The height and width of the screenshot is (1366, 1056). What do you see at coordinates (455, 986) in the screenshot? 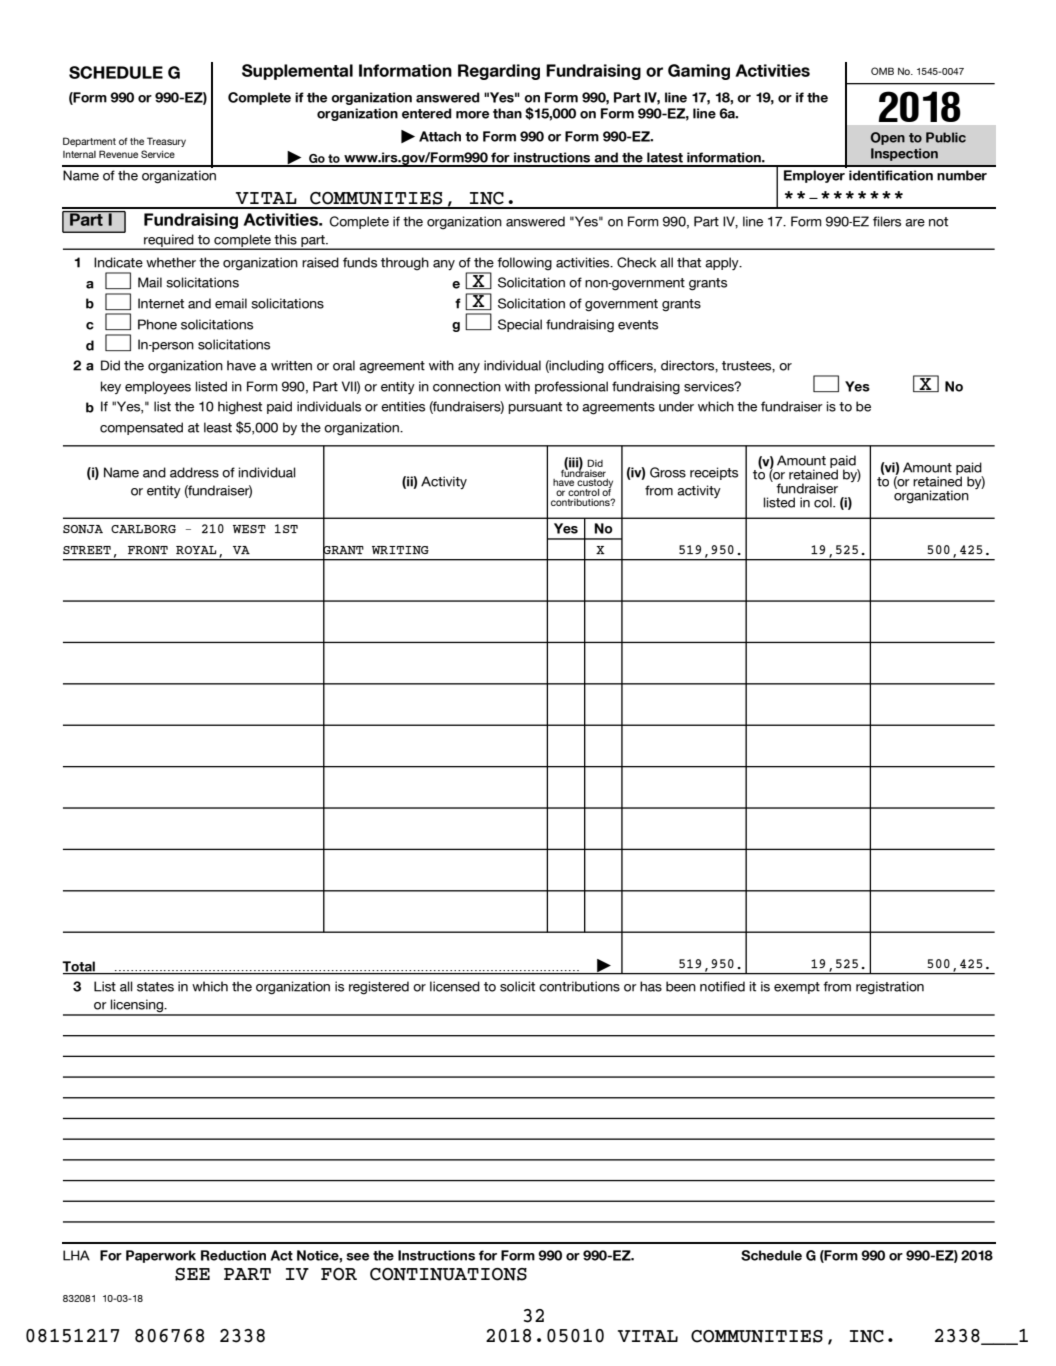
I see `licensed` at bounding box center [455, 986].
